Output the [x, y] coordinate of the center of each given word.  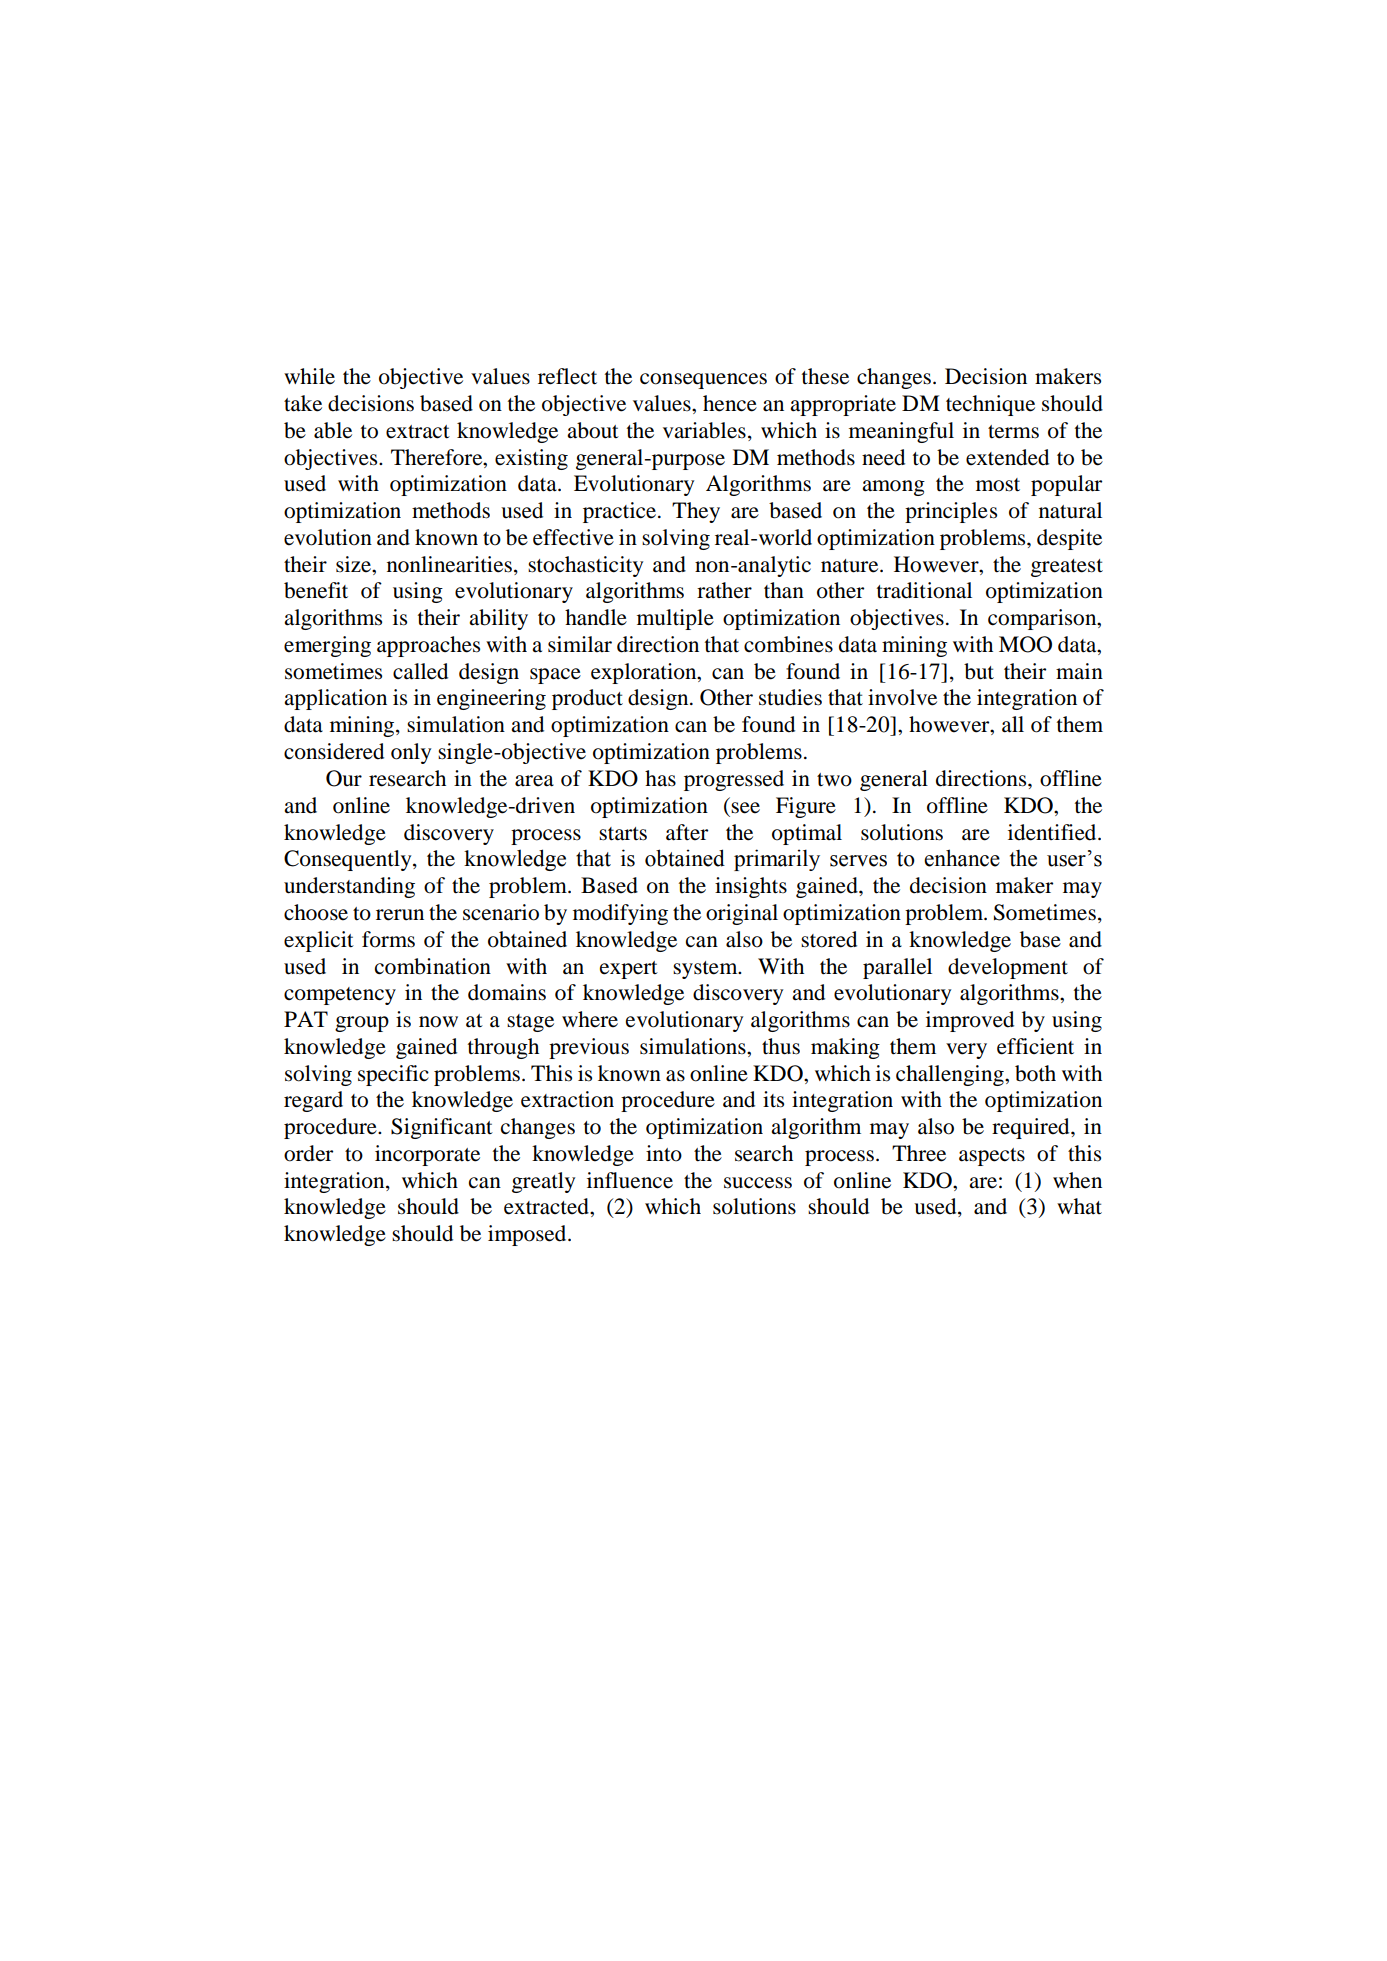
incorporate [427, 1155]
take [303, 403]
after [687, 832]
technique [990, 405]
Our [344, 778]
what [1079, 1206]
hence [730, 403]
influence [630, 1180]
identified [1053, 832]
